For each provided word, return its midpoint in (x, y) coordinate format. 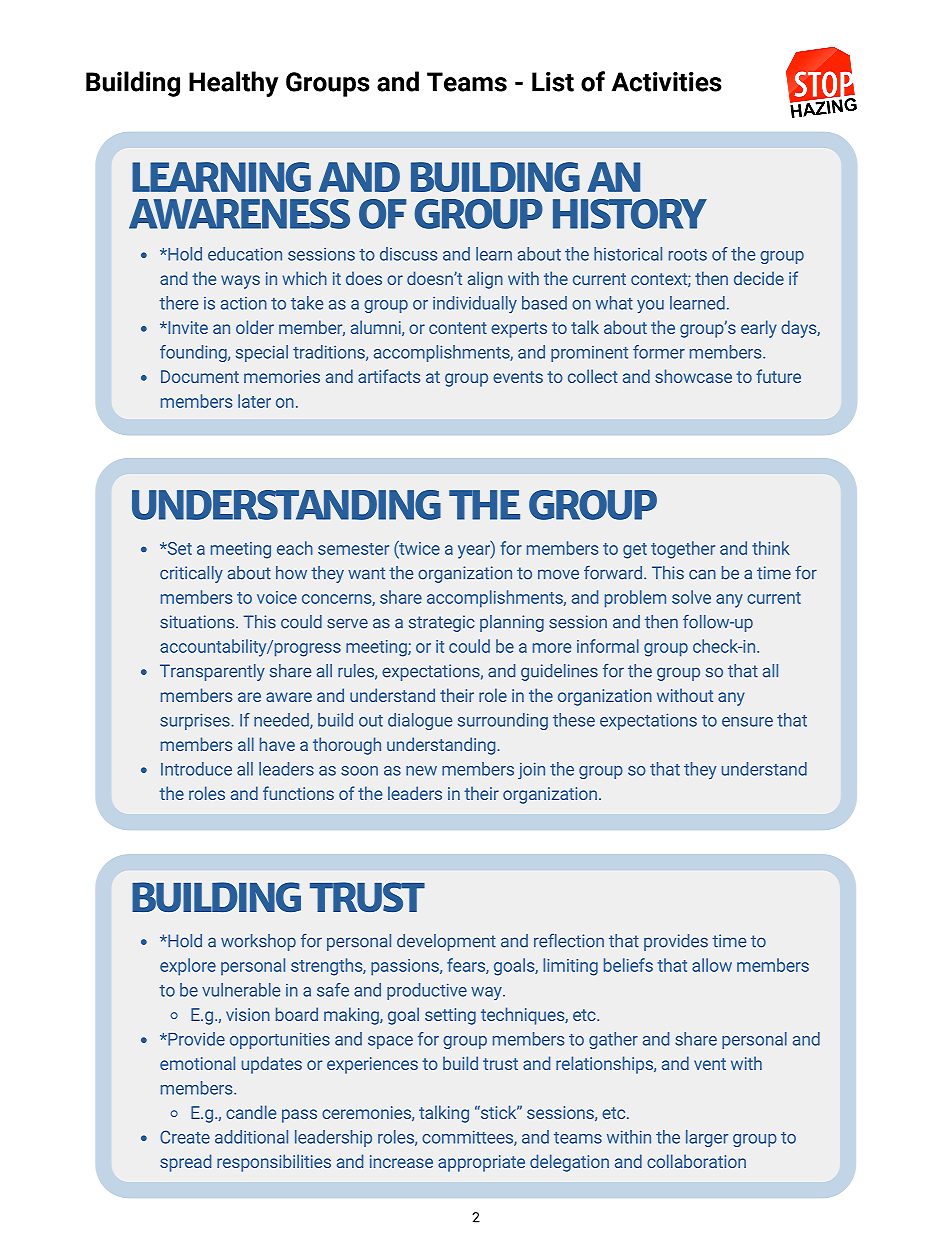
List (553, 82)
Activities (667, 82)
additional (251, 1137)
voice (277, 597)
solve (691, 597)
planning (512, 623)
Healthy (233, 84)
